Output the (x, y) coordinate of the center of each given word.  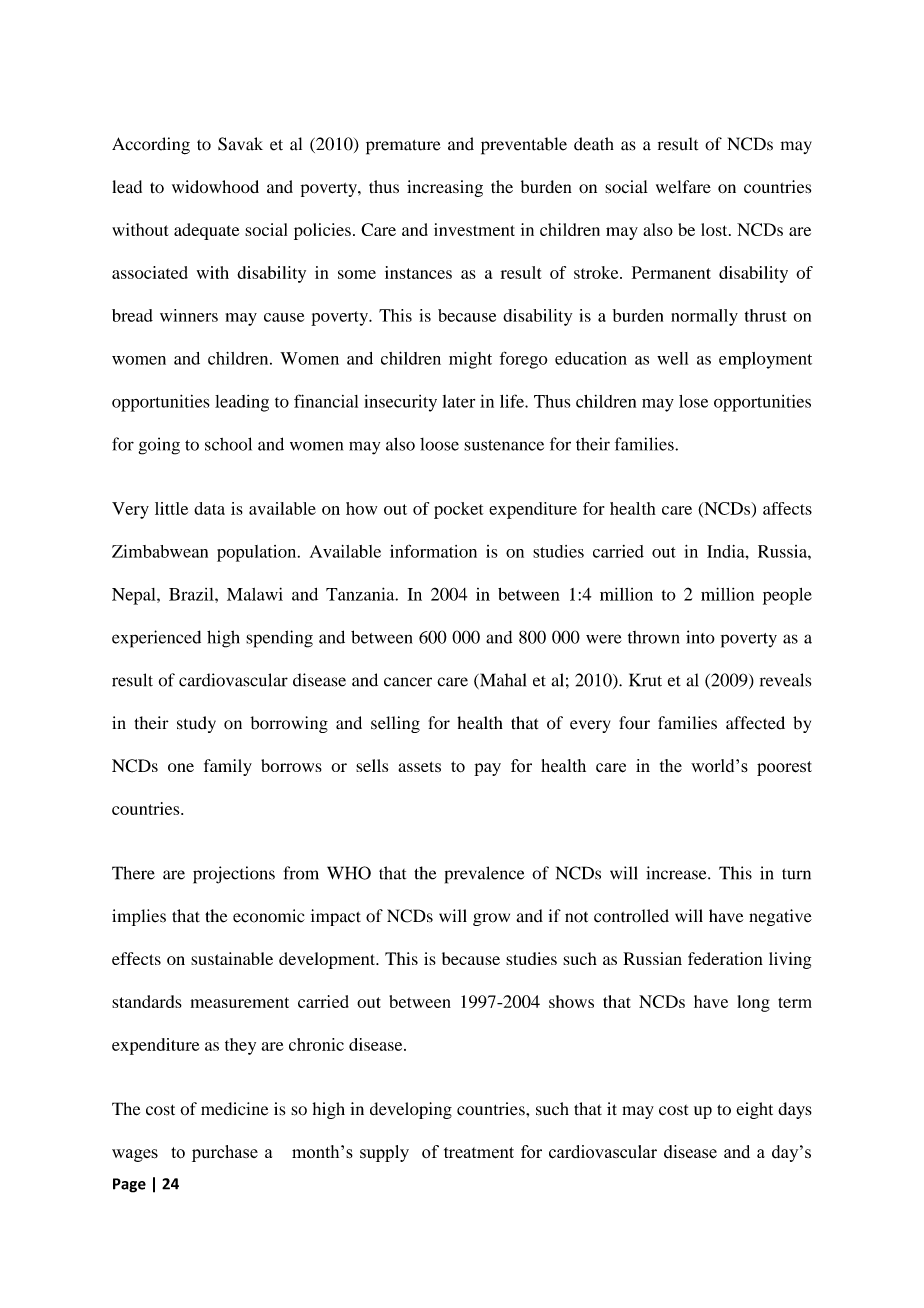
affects (787, 508)
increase (677, 873)
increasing (445, 188)
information (433, 551)
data (209, 508)
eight (754, 1110)
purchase (225, 1153)
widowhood (215, 187)
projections (234, 875)
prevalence (485, 875)
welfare (683, 187)
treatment (479, 1153)
